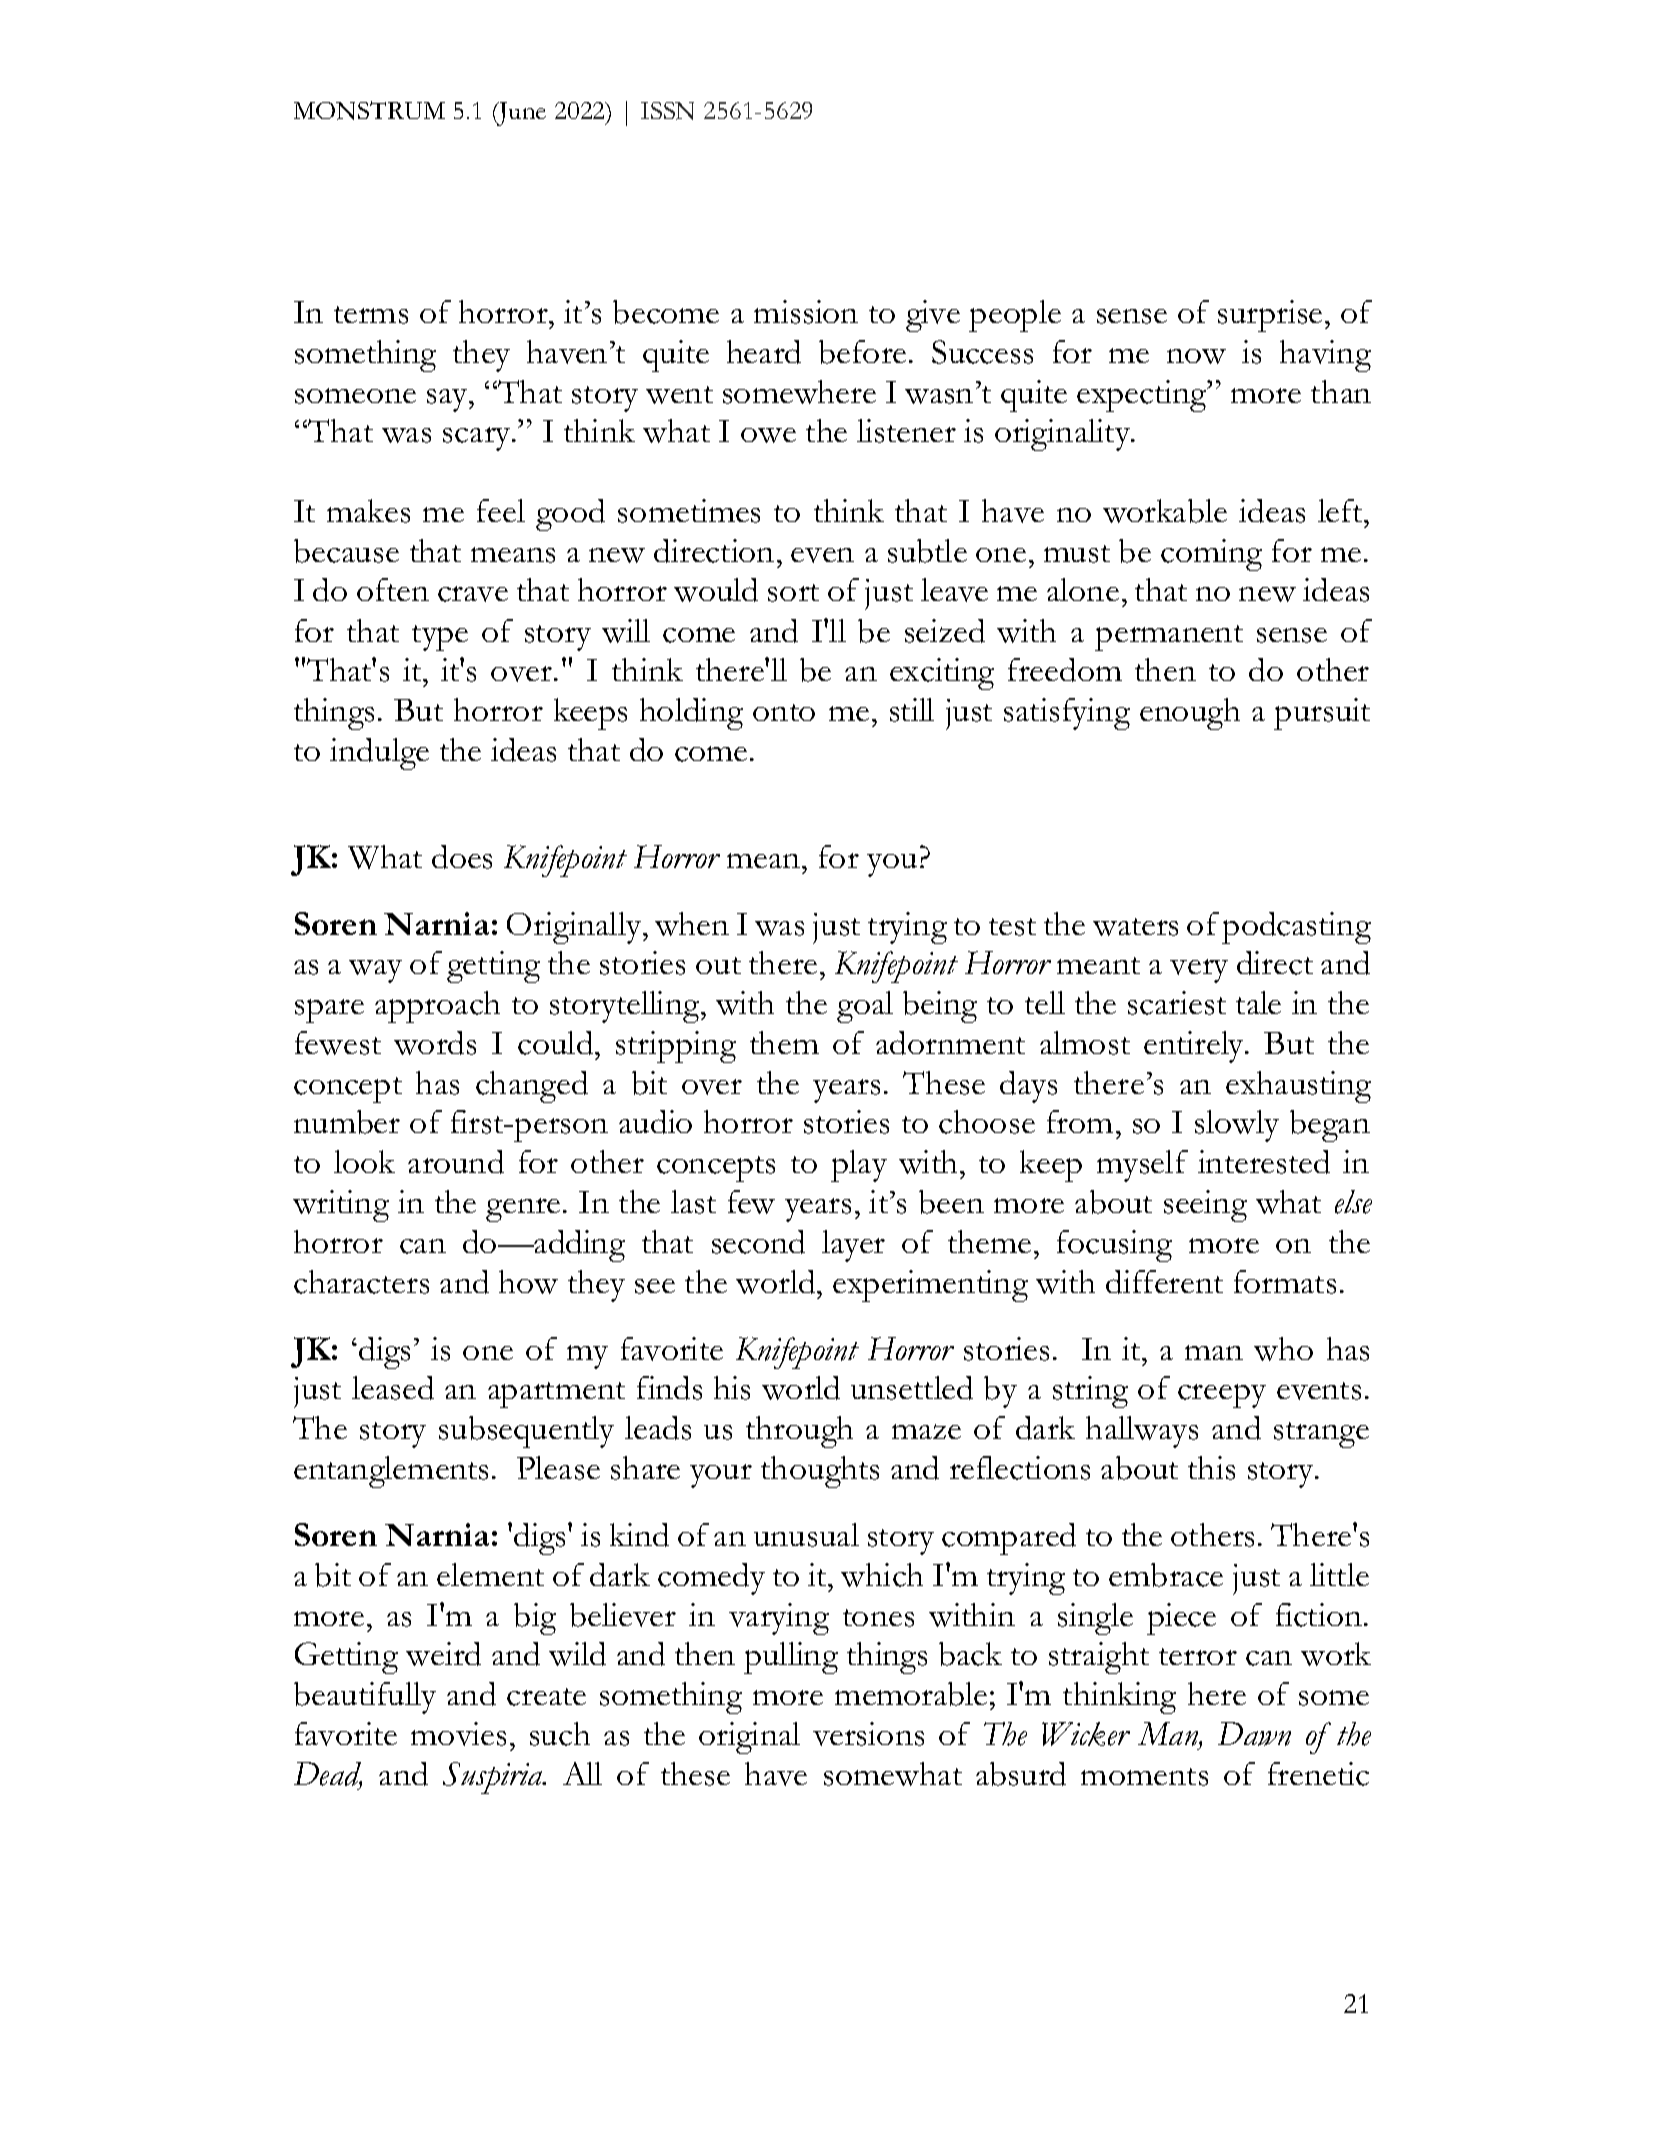 The height and width of the page is (2154, 1664). What do you see at coordinates (1205, 1206) in the page?
I see `seeing` at bounding box center [1205, 1206].
